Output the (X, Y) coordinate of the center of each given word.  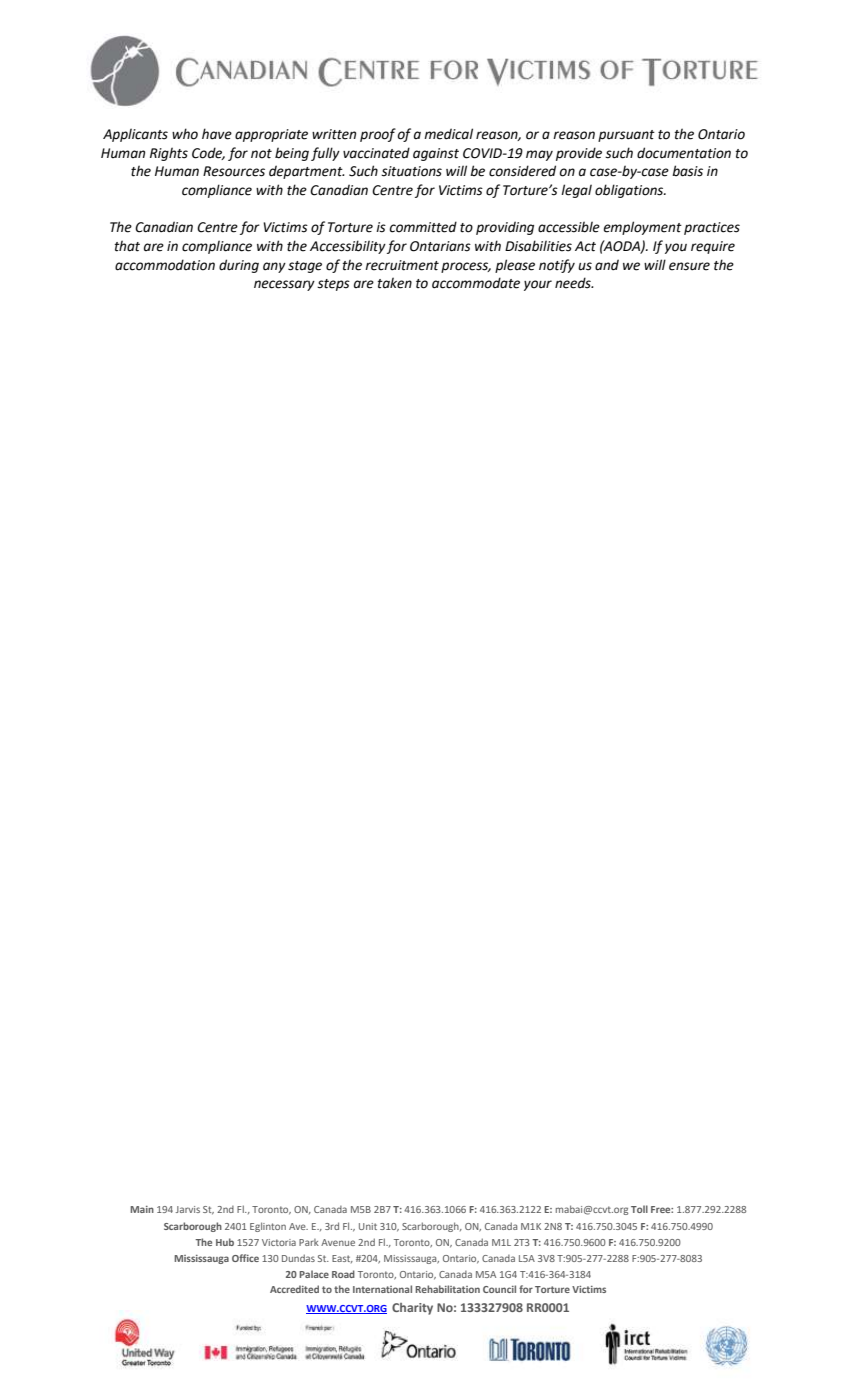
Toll (639, 1209)
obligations (630, 191)
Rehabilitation (447, 1289)
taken (395, 283)
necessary (284, 285)
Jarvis (188, 1209)
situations (411, 171)
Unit (368, 1226)
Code (208, 153)
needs (574, 283)
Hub (225, 1242)
